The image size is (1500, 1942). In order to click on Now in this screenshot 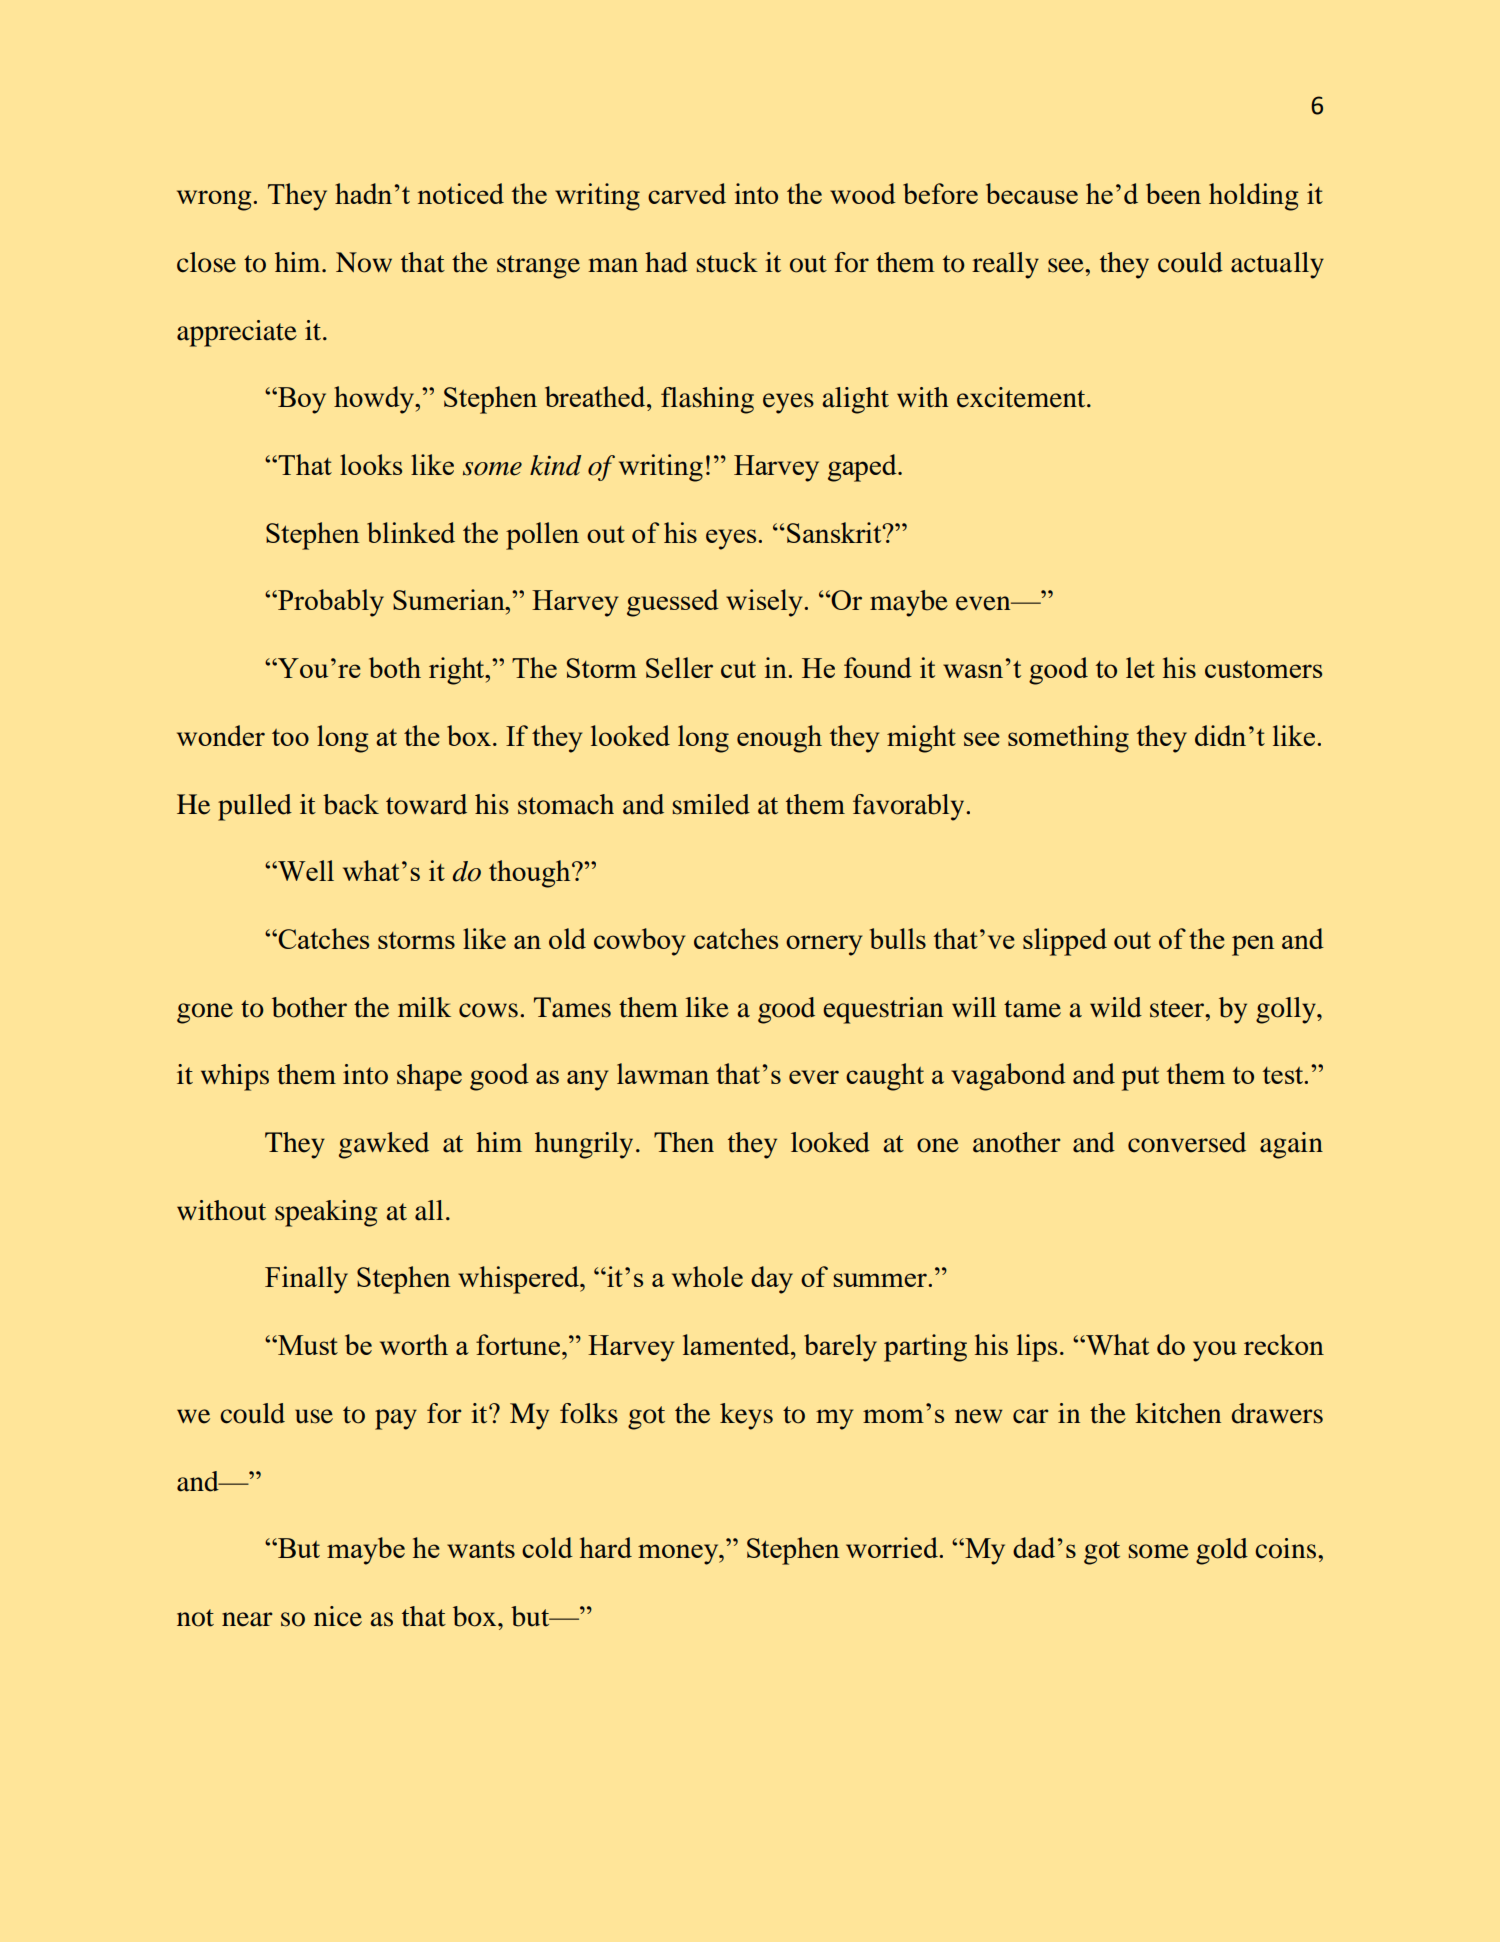, I will do `click(364, 262)`.
